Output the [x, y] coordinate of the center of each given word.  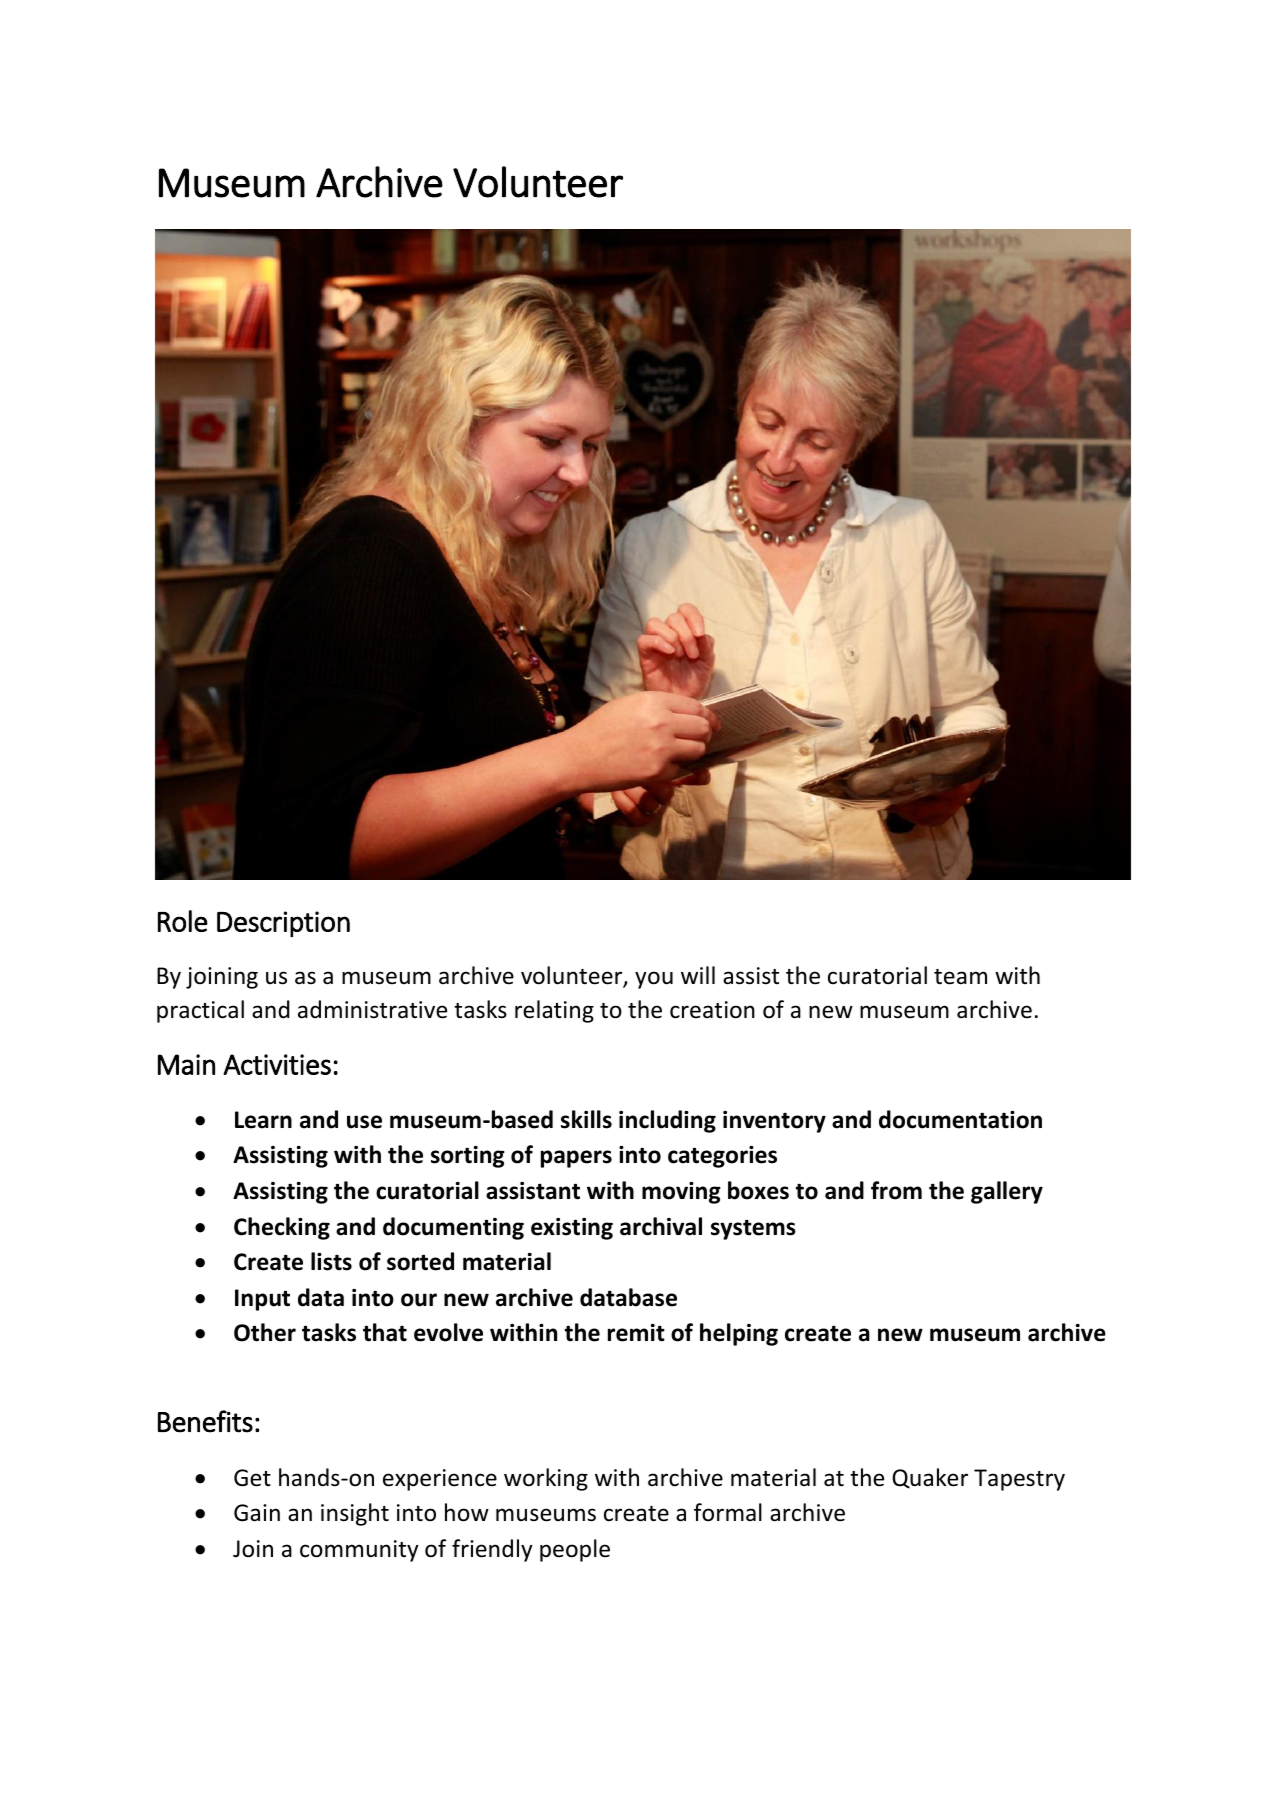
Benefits [205, 1421]
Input [262, 1300]
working [546, 1479]
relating [554, 1011]
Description [283, 924]
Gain [257, 1513]
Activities [277, 1064]
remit [636, 1333]
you [654, 980]
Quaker [930, 1478]
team [960, 977]
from [896, 1190]
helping [739, 1334]
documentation [960, 1119]
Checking [282, 1228]
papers [576, 1159]
